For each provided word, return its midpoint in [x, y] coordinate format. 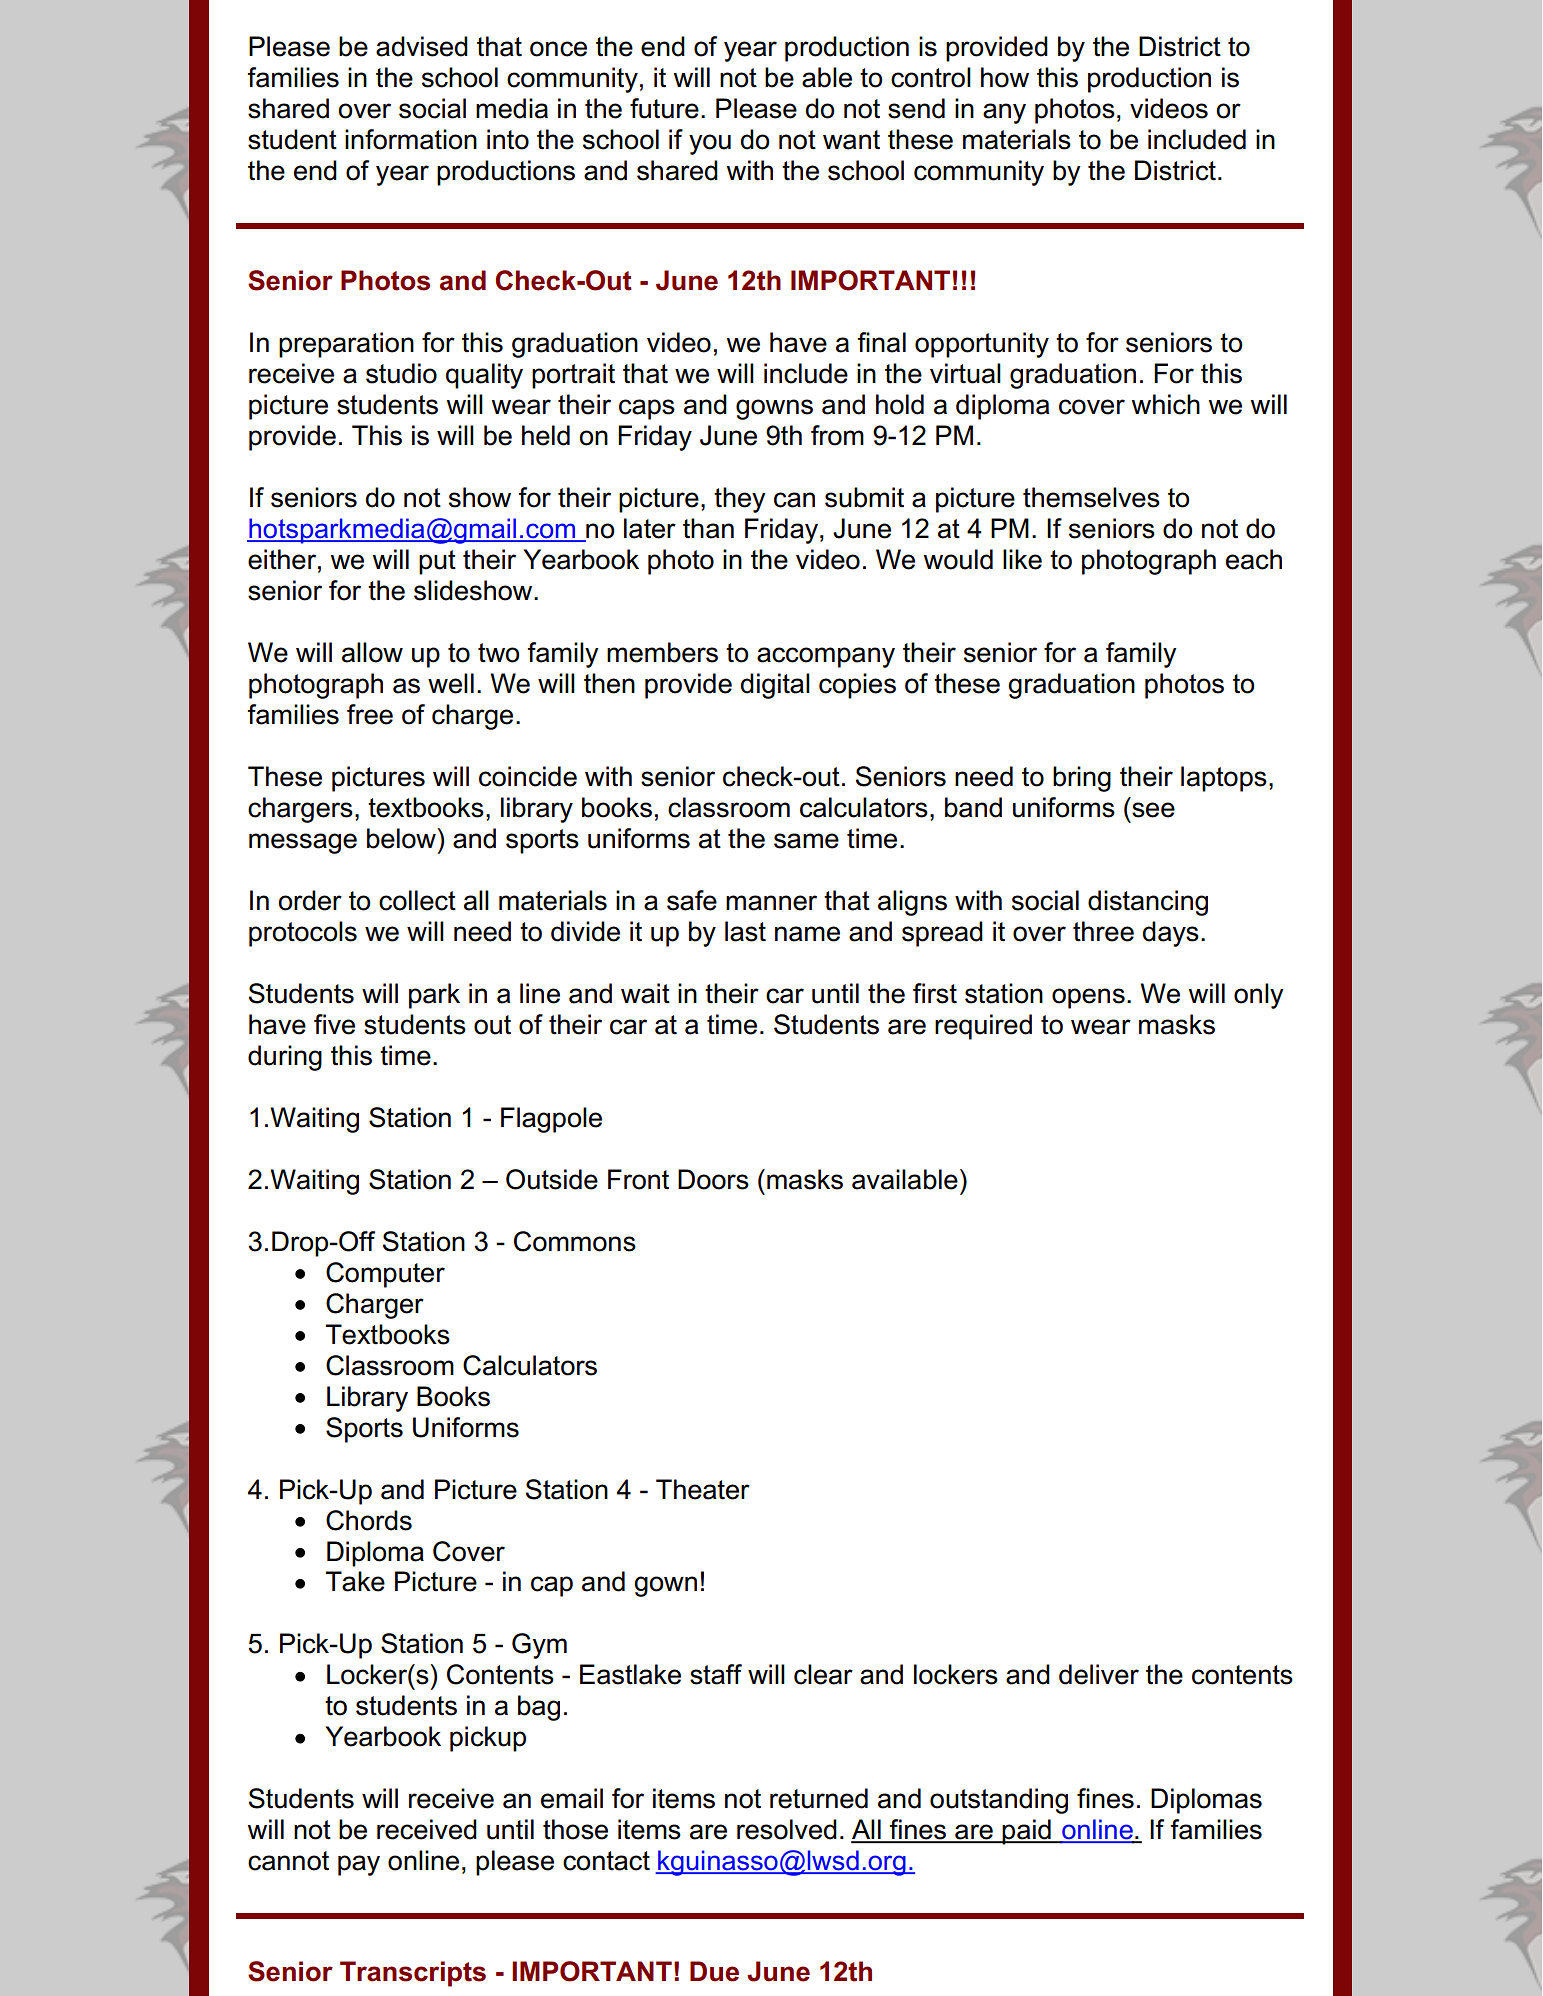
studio [401, 373]
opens [1088, 998]
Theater [703, 1489]
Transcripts [413, 1974]
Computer [385, 1275]
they [740, 500]
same [806, 841]
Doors [713, 1179]
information [411, 139]
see [1153, 810]
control [931, 77]
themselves [1091, 497]
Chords [369, 1520]
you [710, 144]
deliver [1099, 1674]
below [401, 838]
